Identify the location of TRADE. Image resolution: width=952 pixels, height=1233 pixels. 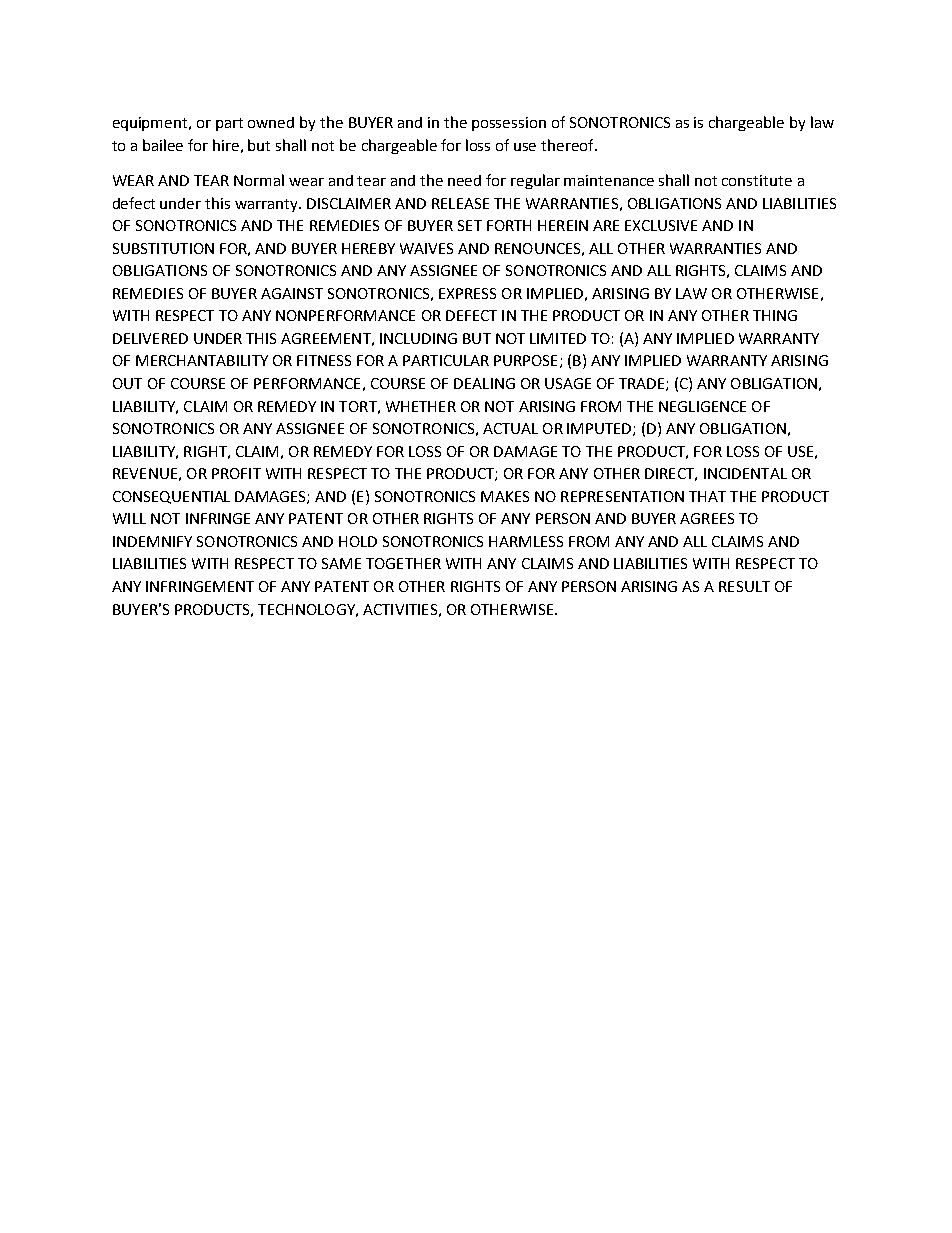
(643, 384).
